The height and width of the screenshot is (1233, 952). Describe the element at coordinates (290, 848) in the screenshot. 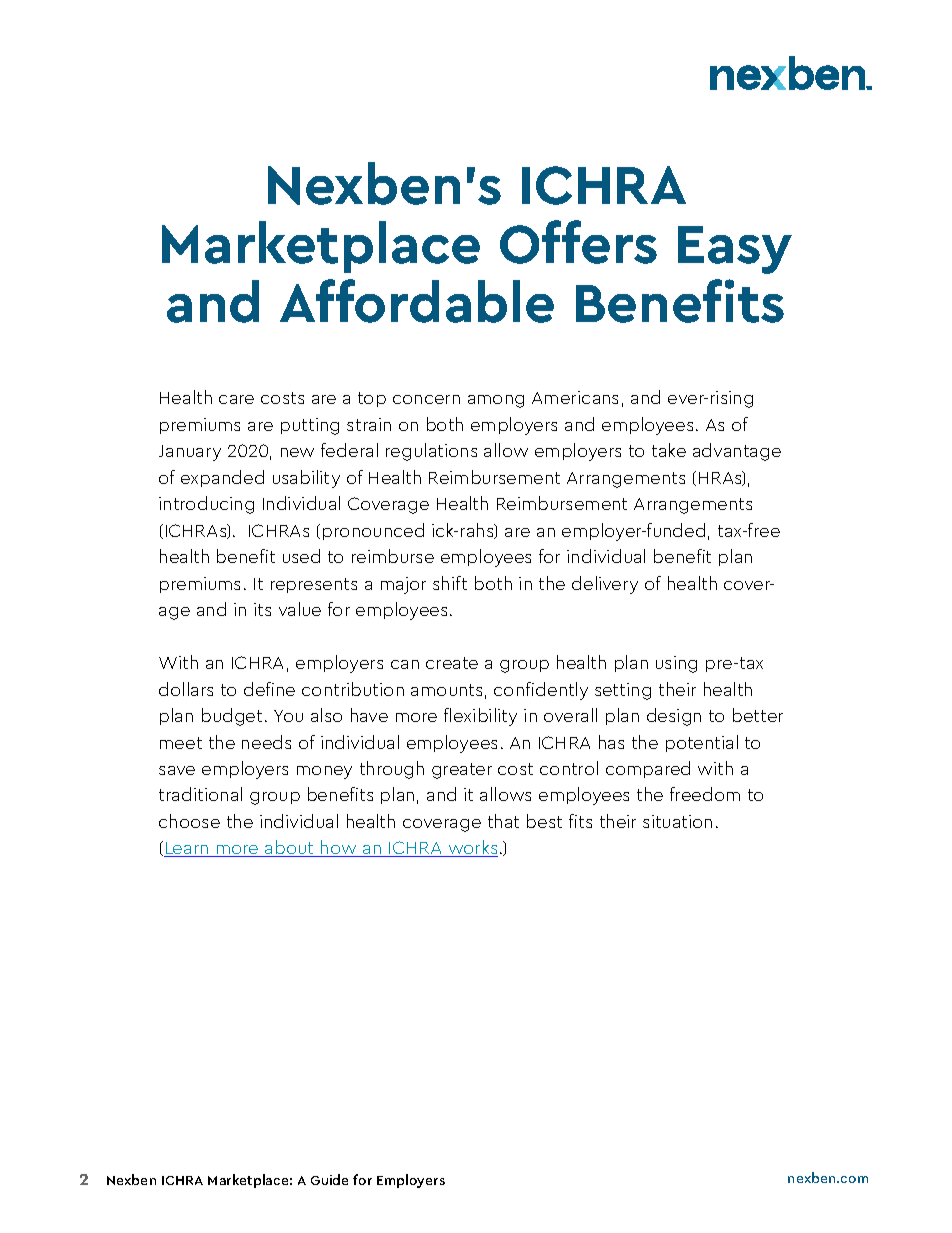

I see `about` at that location.
